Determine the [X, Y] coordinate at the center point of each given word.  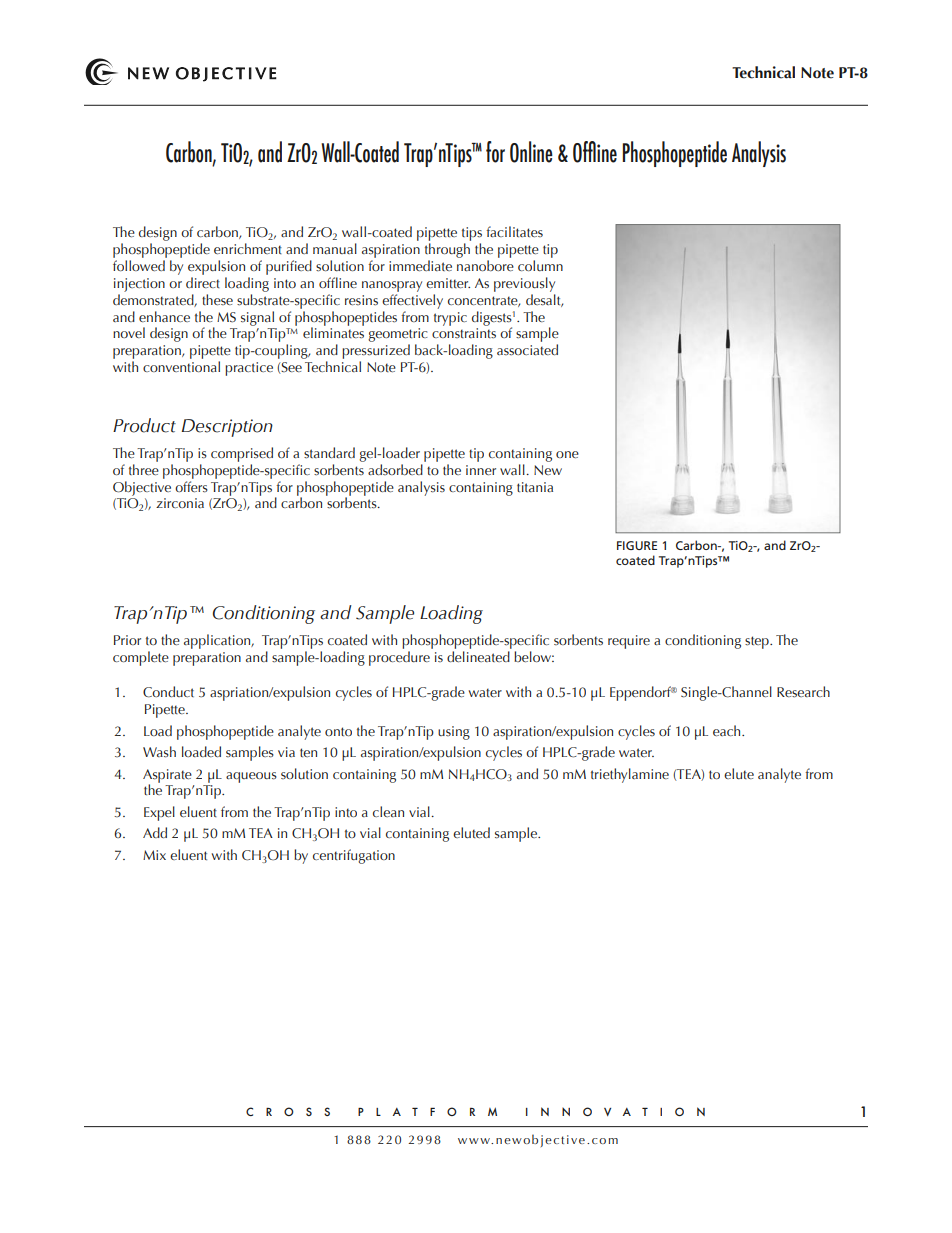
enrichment [248, 248]
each [728, 730]
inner [481, 470]
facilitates [514, 231]
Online [531, 152]
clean [388, 811]
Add [155, 832]
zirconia [180, 503]
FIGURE [637, 545]
